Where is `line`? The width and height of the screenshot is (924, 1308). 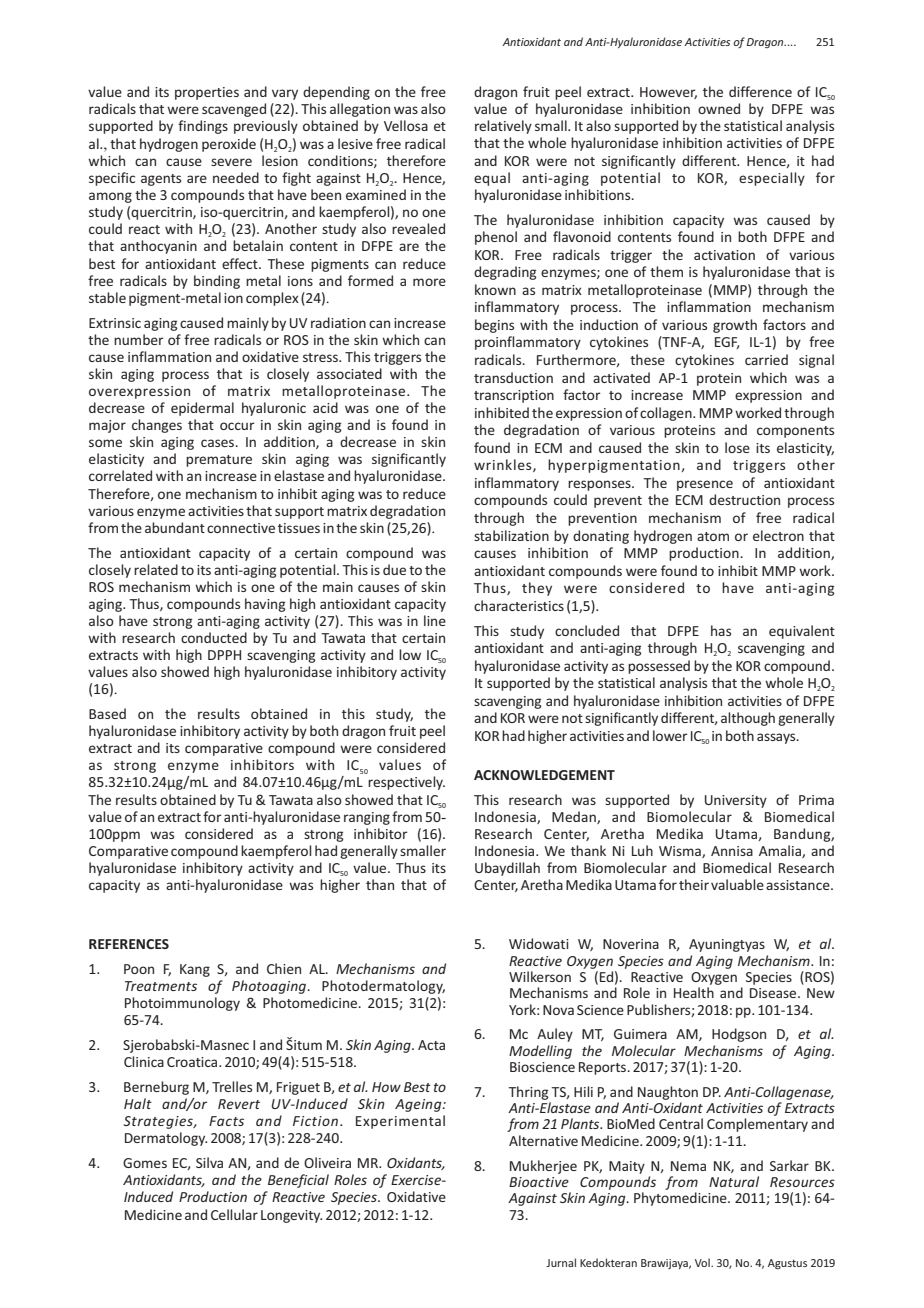 line is located at coordinates (435, 620).
